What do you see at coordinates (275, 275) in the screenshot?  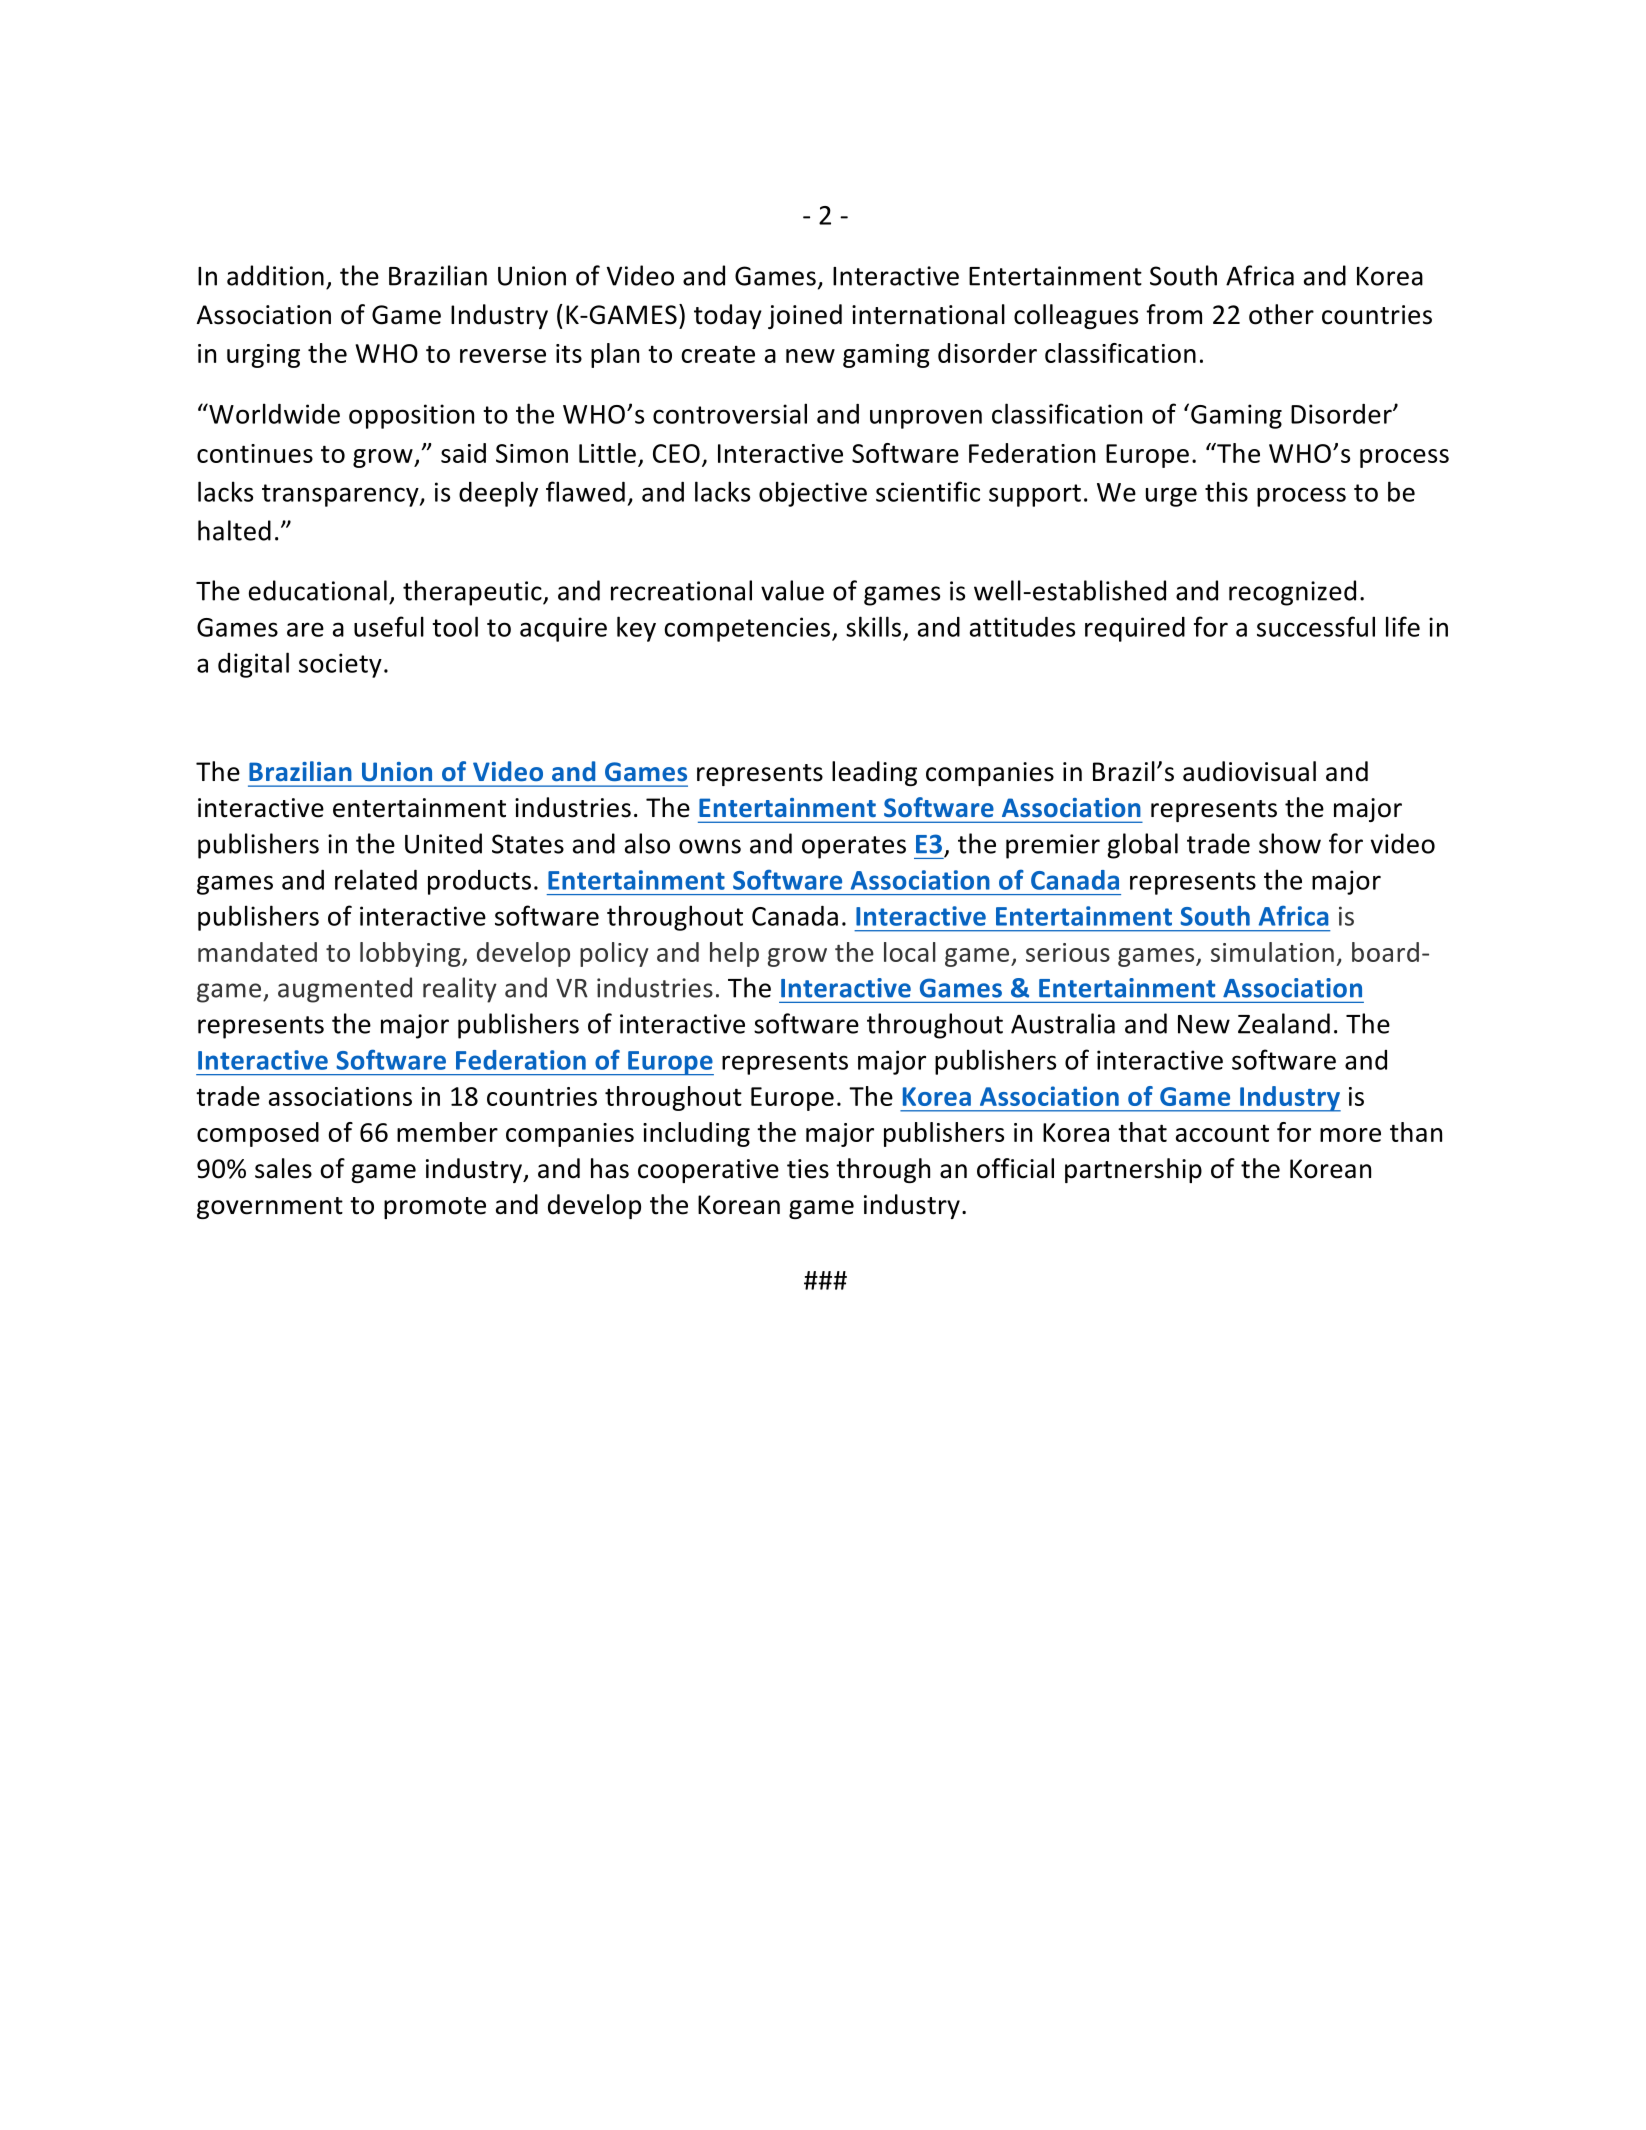 I see `addition` at bounding box center [275, 275].
